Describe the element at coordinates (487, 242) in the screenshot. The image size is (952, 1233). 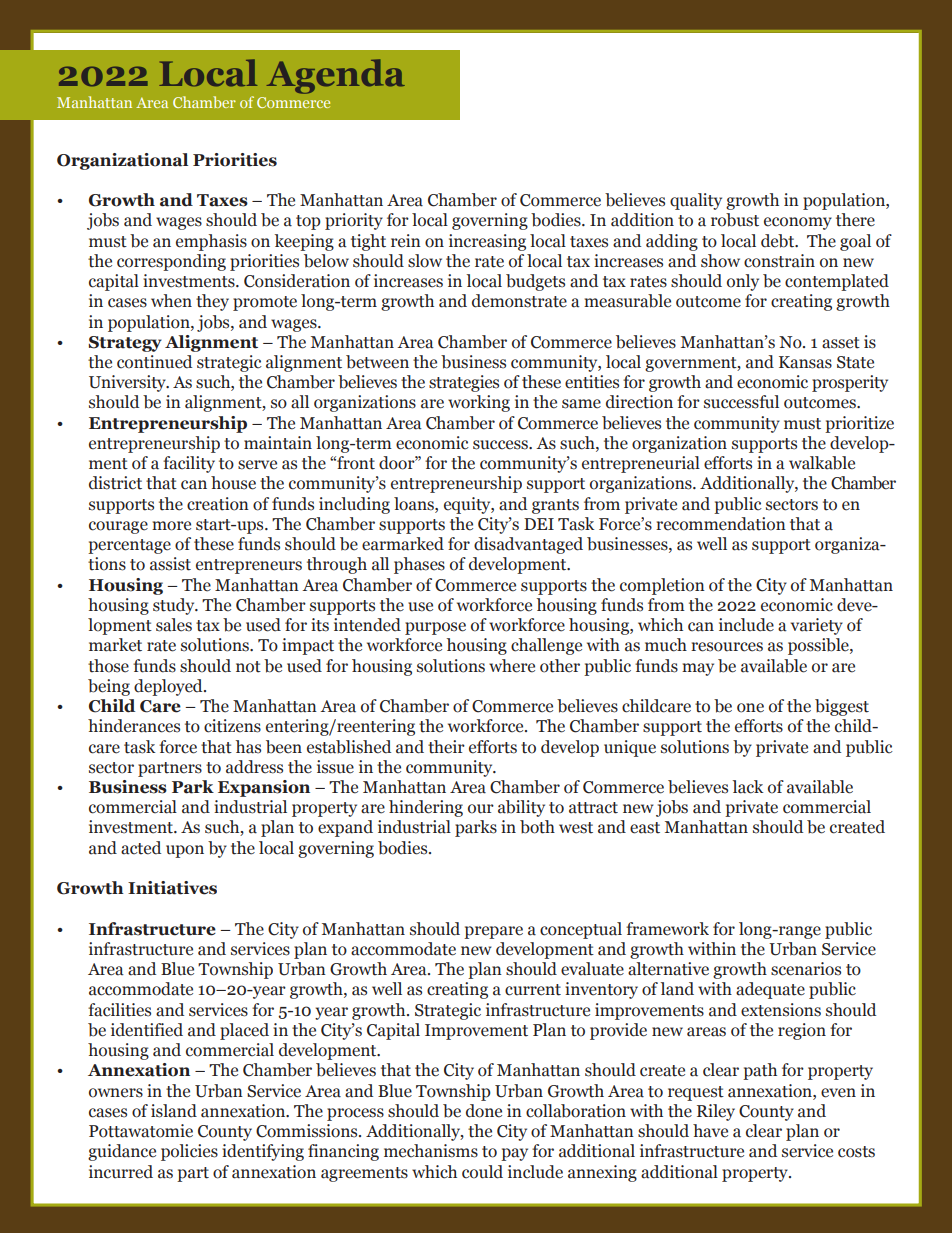
I see `increasing` at that location.
